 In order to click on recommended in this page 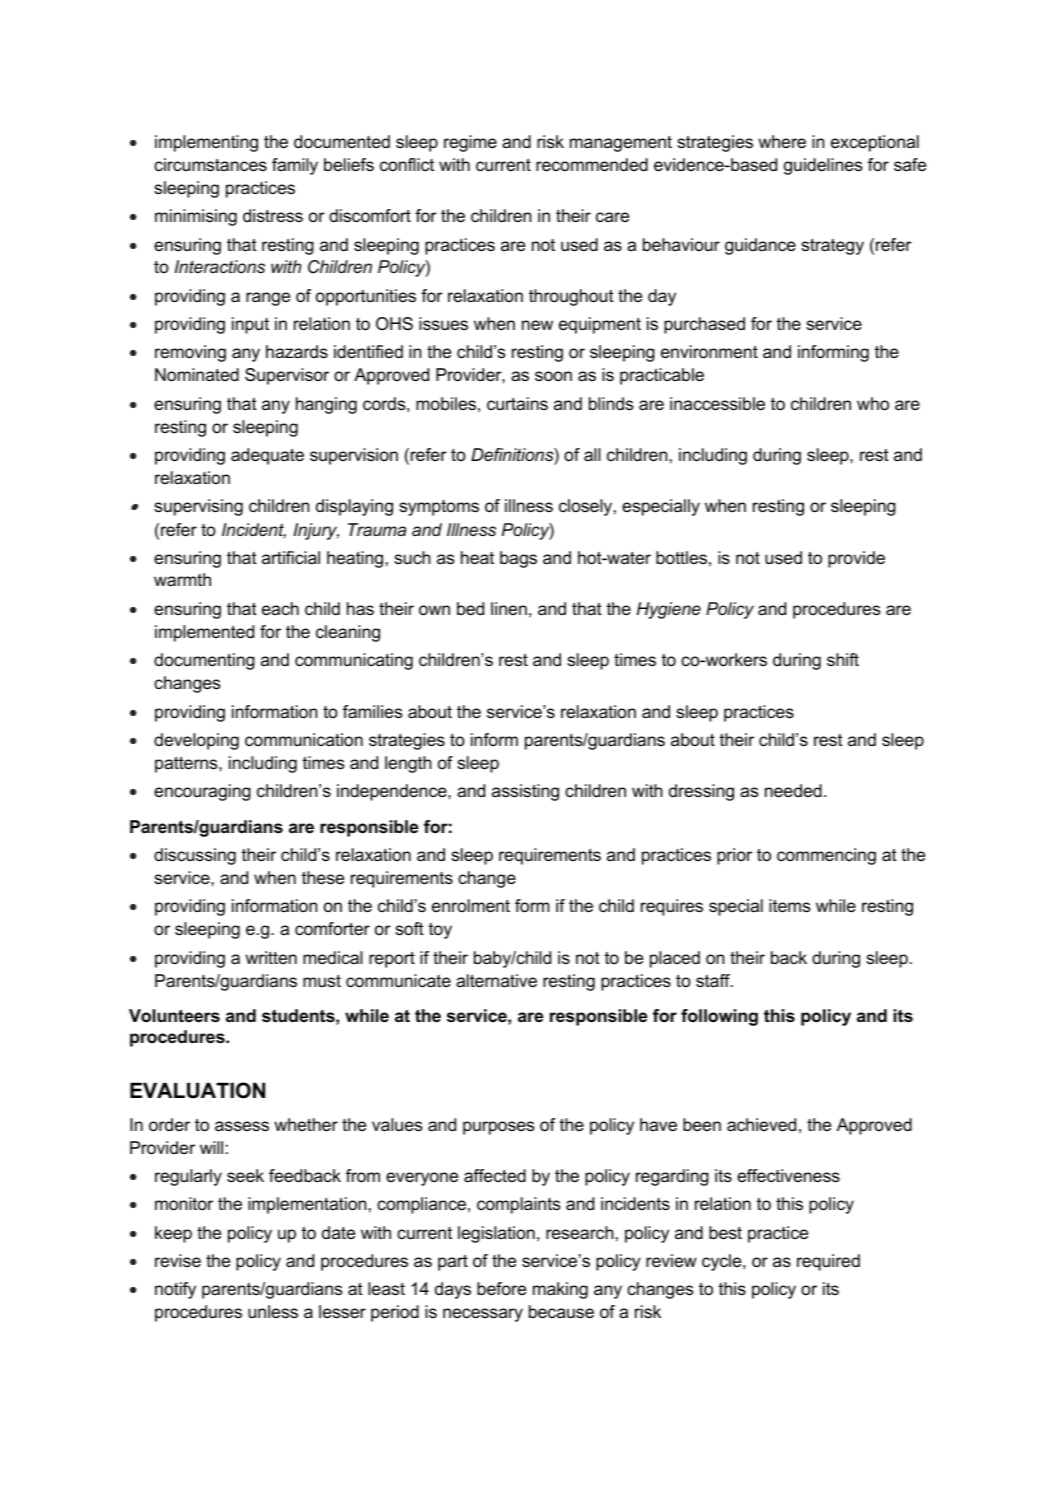, I will do `click(592, 165)`.
